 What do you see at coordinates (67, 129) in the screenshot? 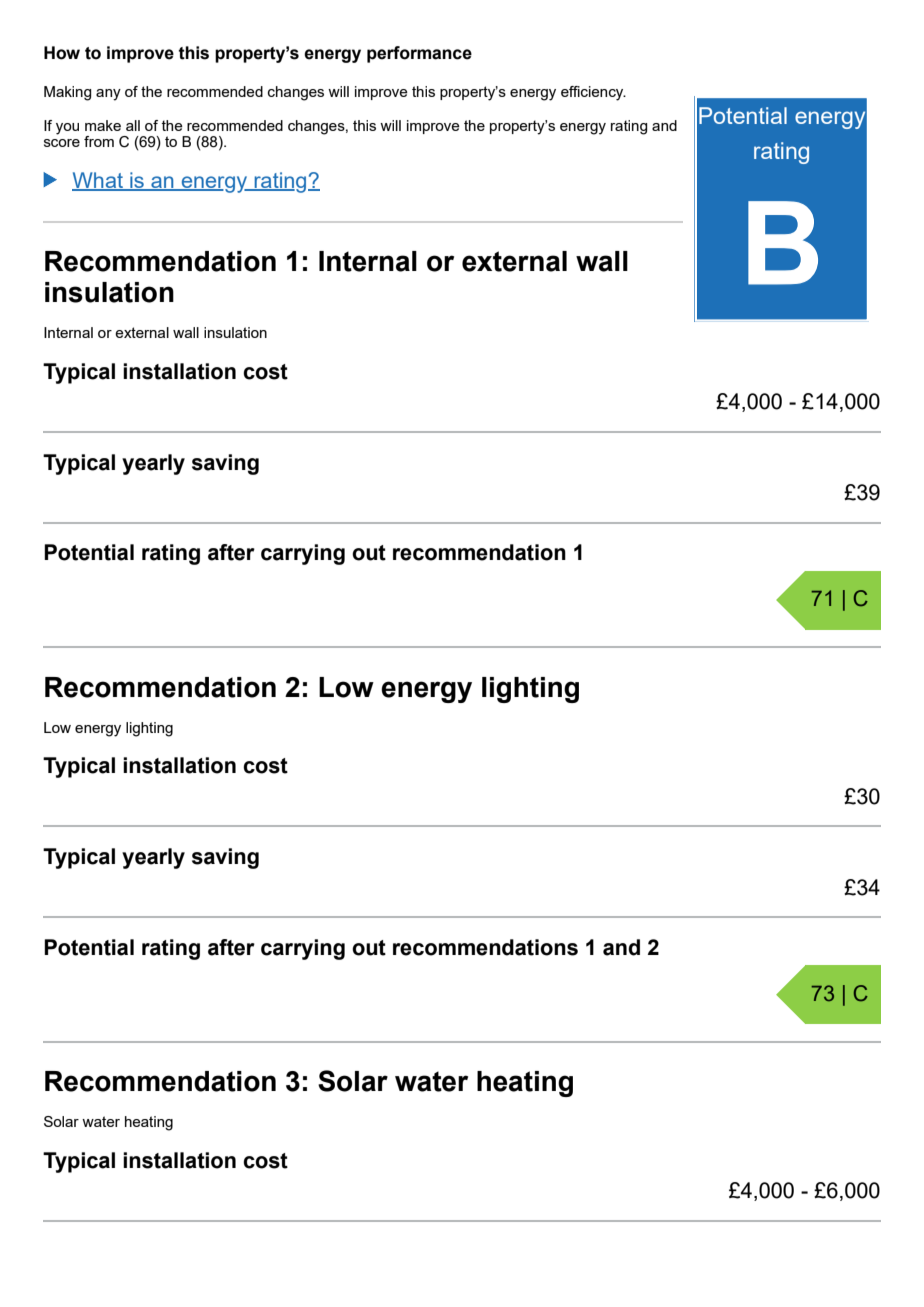
I see `you` at bounding box center [67, 129].
